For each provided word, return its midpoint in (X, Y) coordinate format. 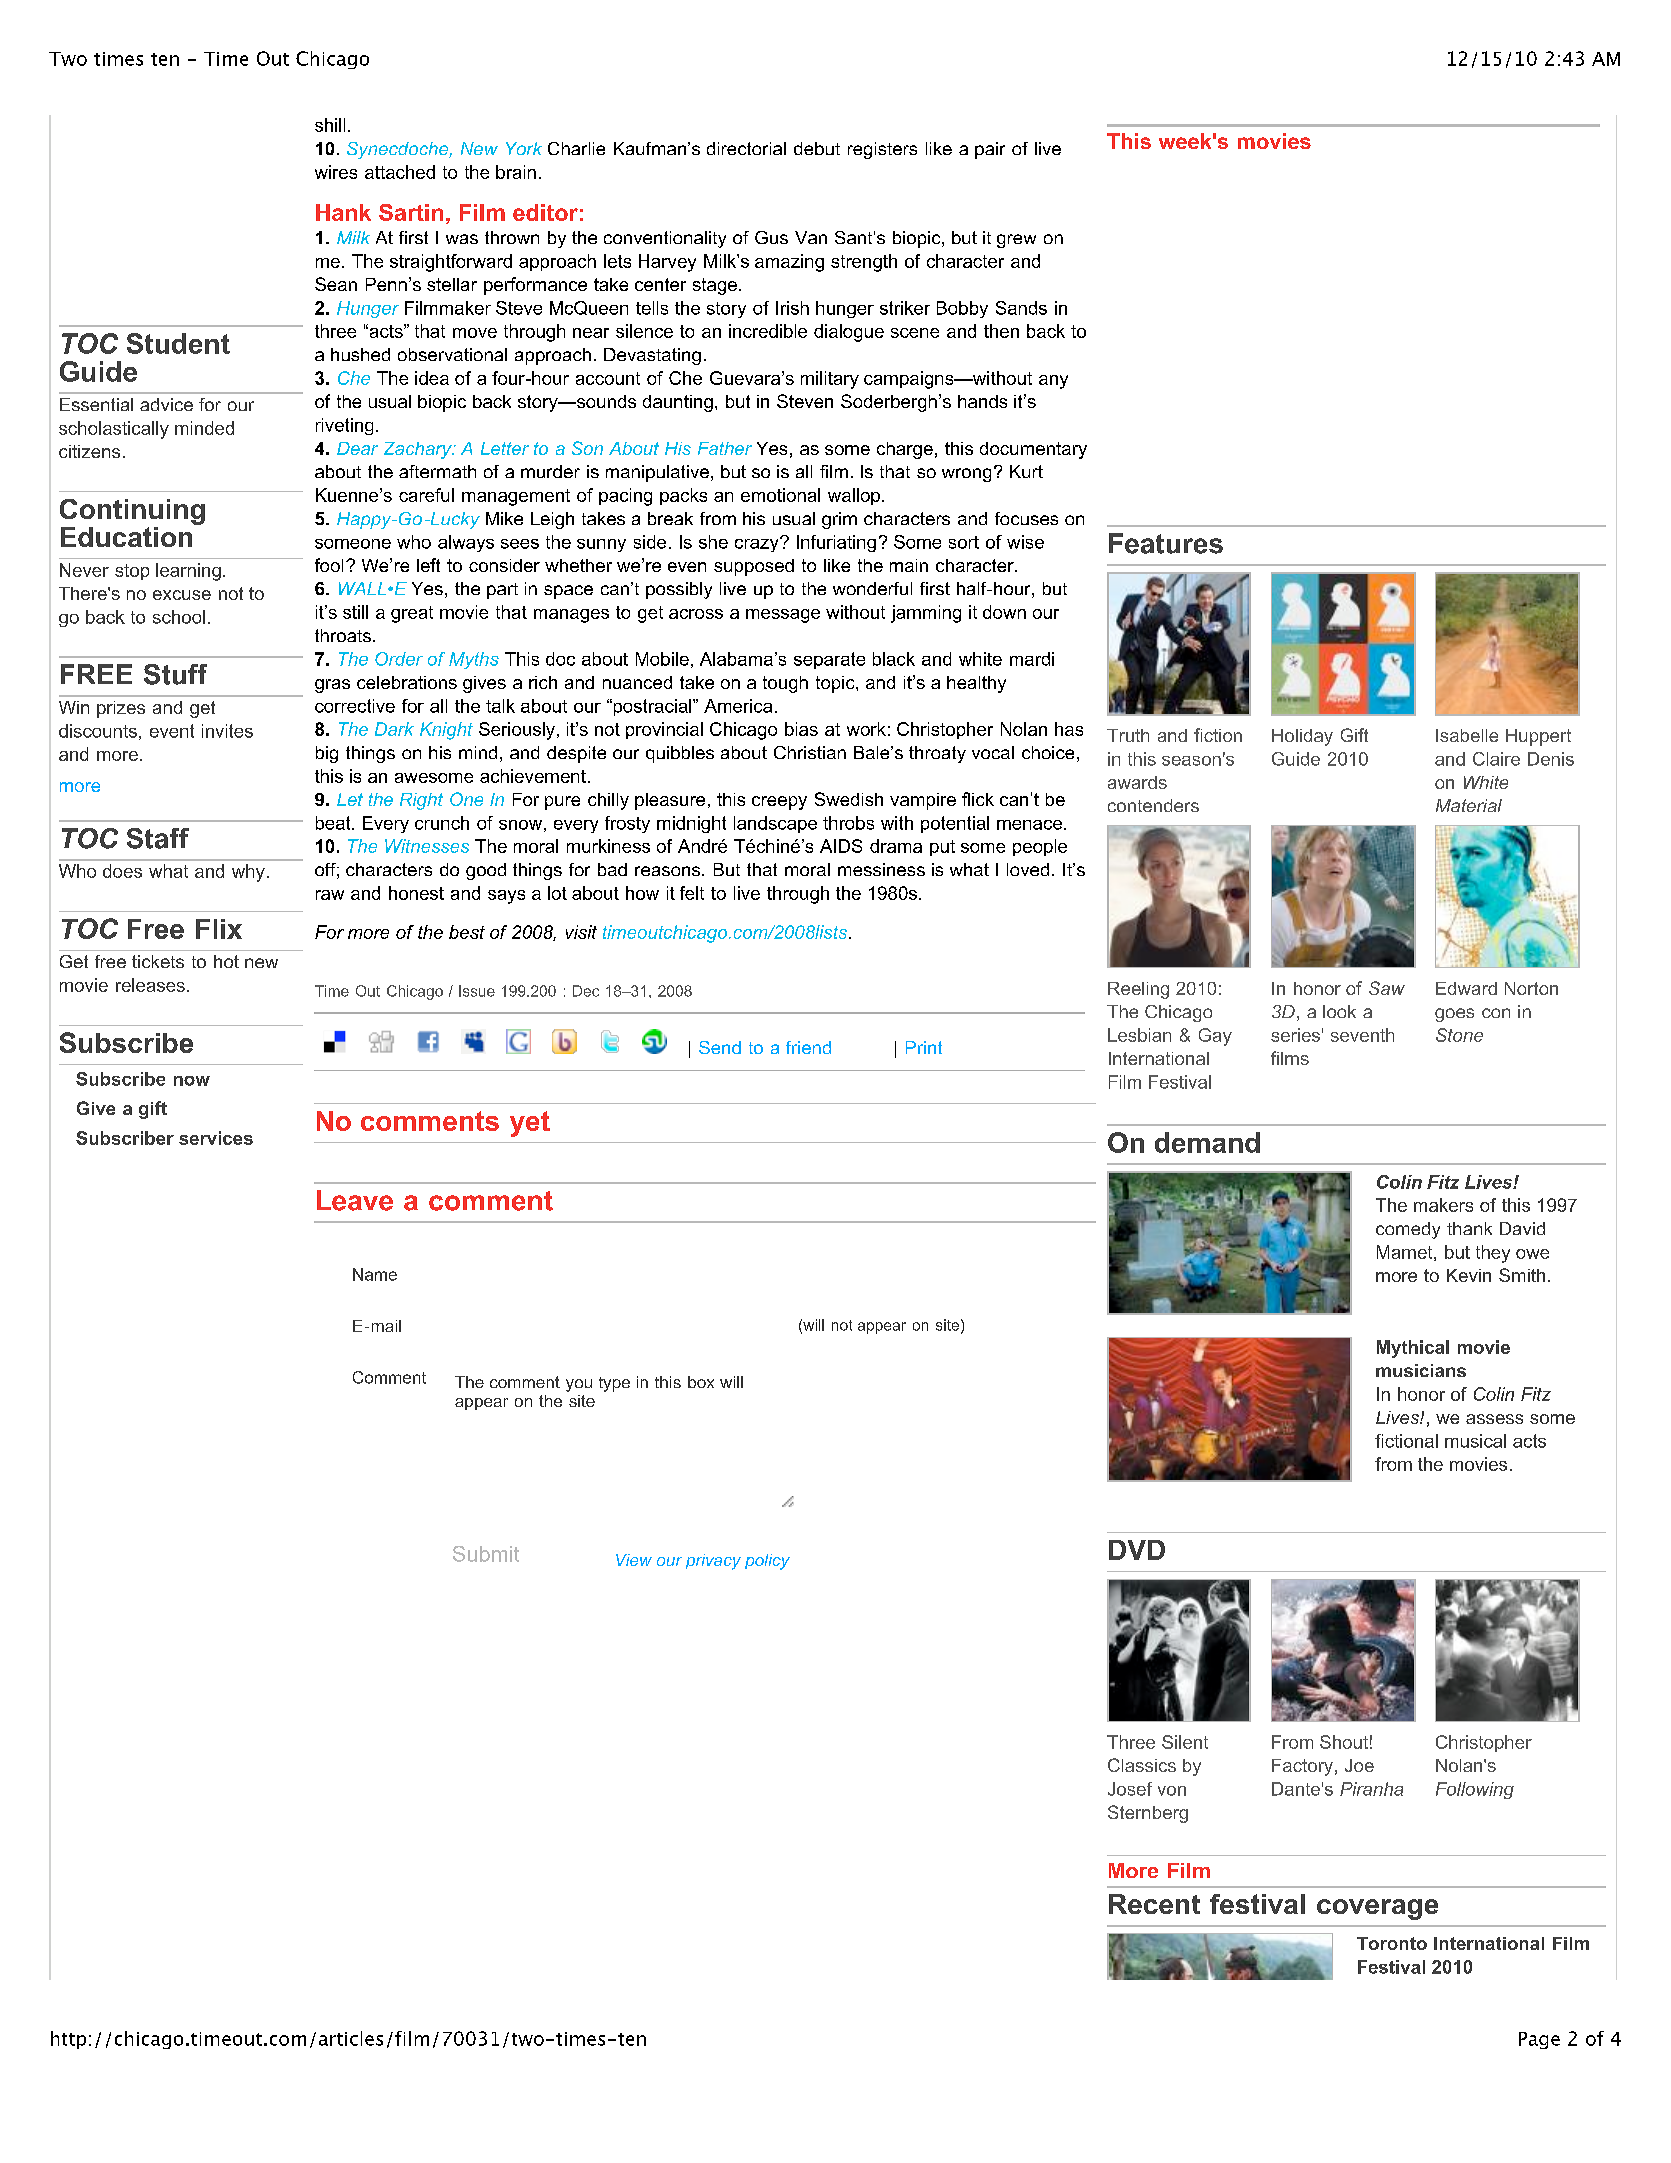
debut (817, 148)
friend (808, 1047)
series (1295, 1035)
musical (1475, 1441)
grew (1016, 241)
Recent (1154, 1904)
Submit (486, 1554)
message (783, 616)
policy (767, 1562)
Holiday (1302, 737)
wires (336, 172)
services (216, 1138)
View (634, 1560)
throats (343, 635)
